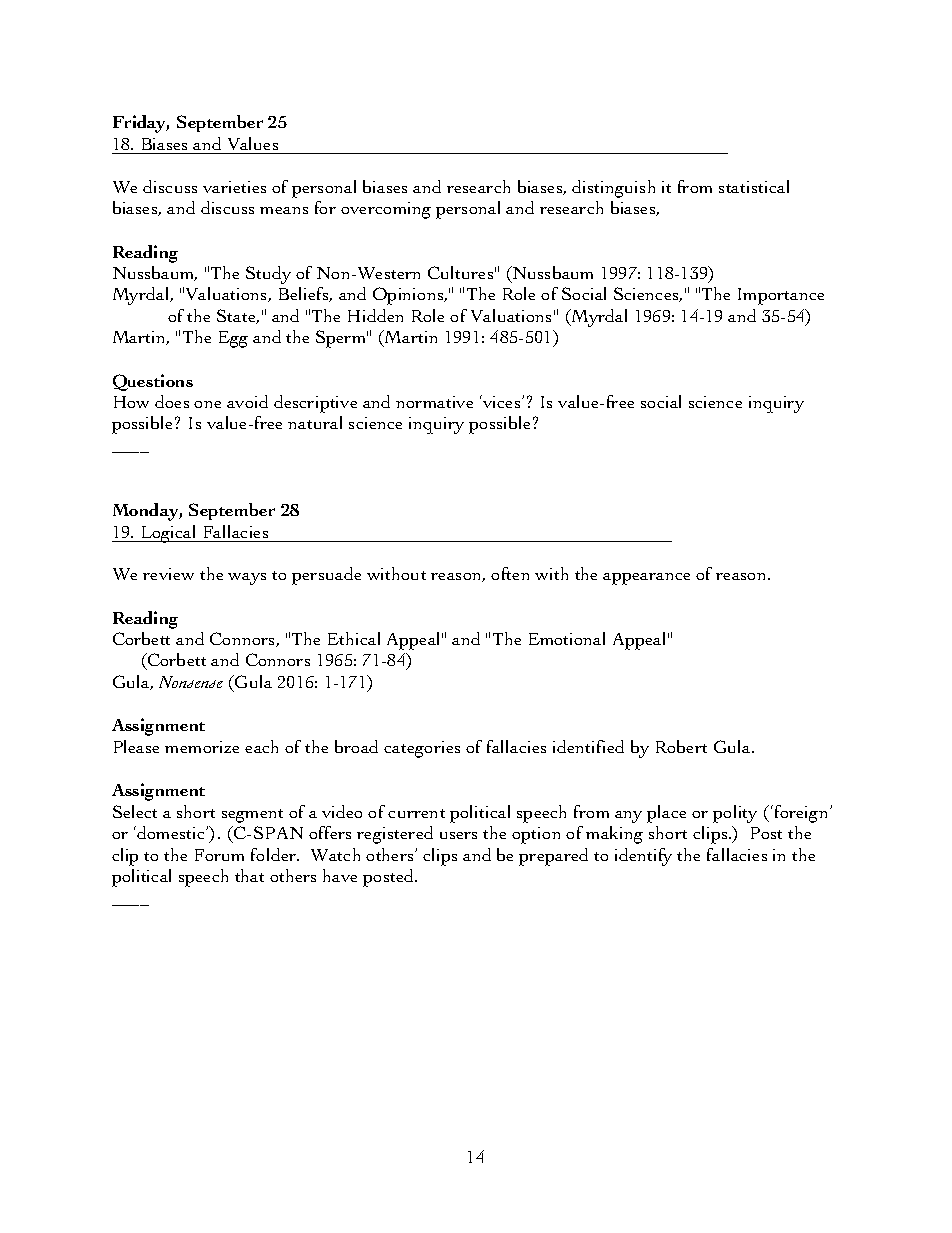 The image size is (952, 1233). Describe the element at coordinates (233, 339) in the screenshot. I see `Egg` at that location.
